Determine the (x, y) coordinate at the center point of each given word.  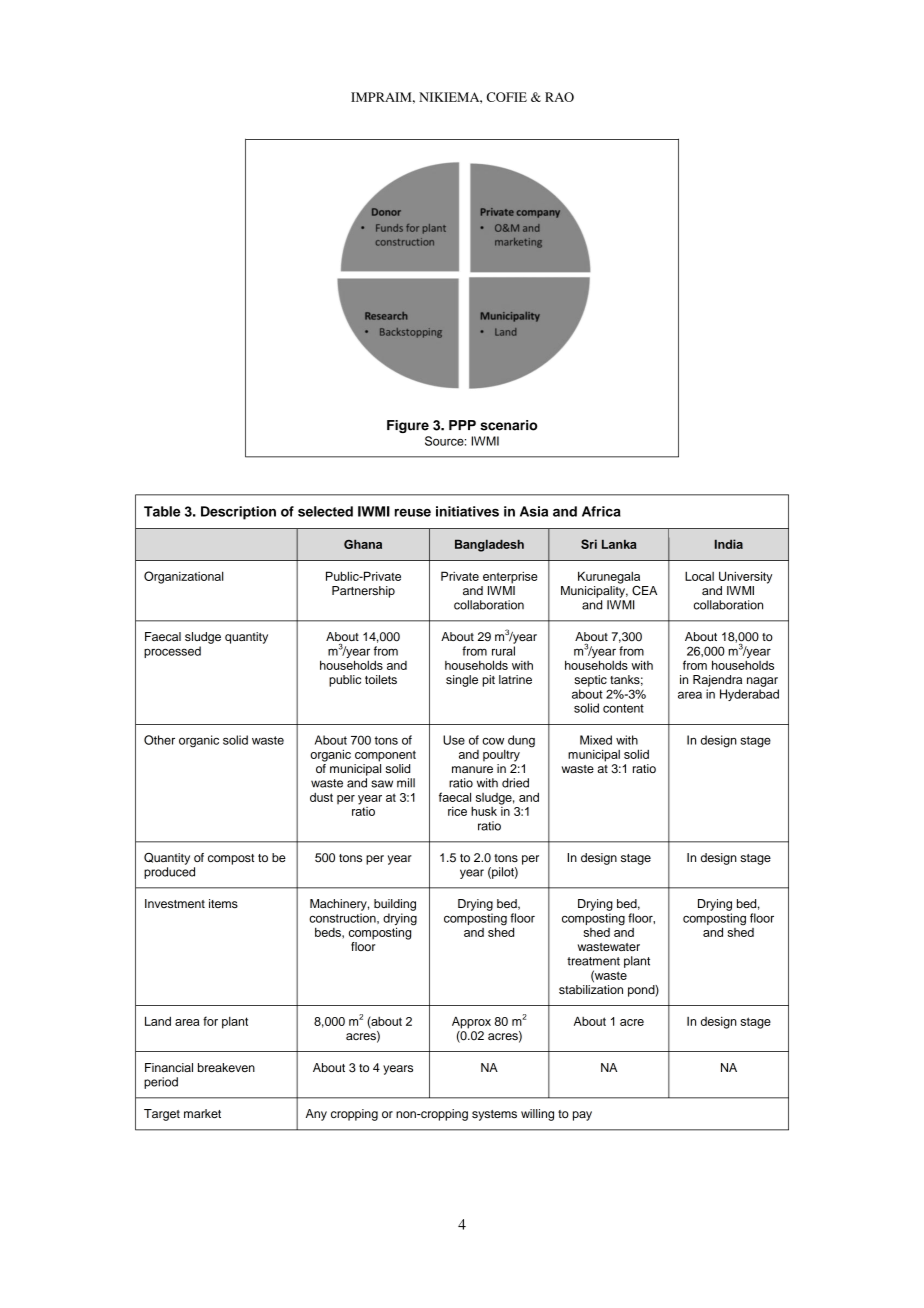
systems (494, 1115)
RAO (559, 97)
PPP (462, 425)
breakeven (226, 1067)
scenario (509, 425)
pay (582, 1116)
